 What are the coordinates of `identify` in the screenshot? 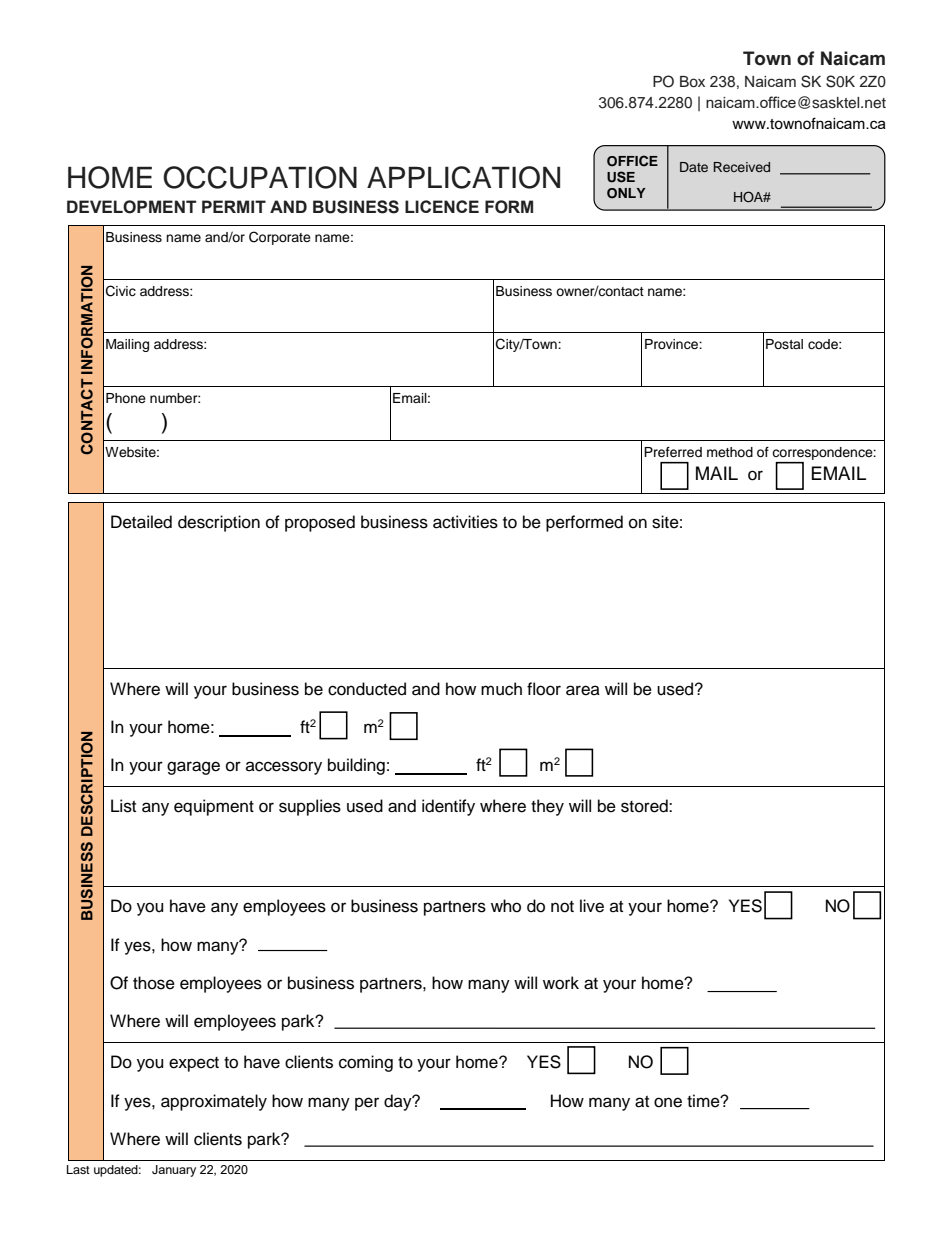 It's located at (448, 807).
